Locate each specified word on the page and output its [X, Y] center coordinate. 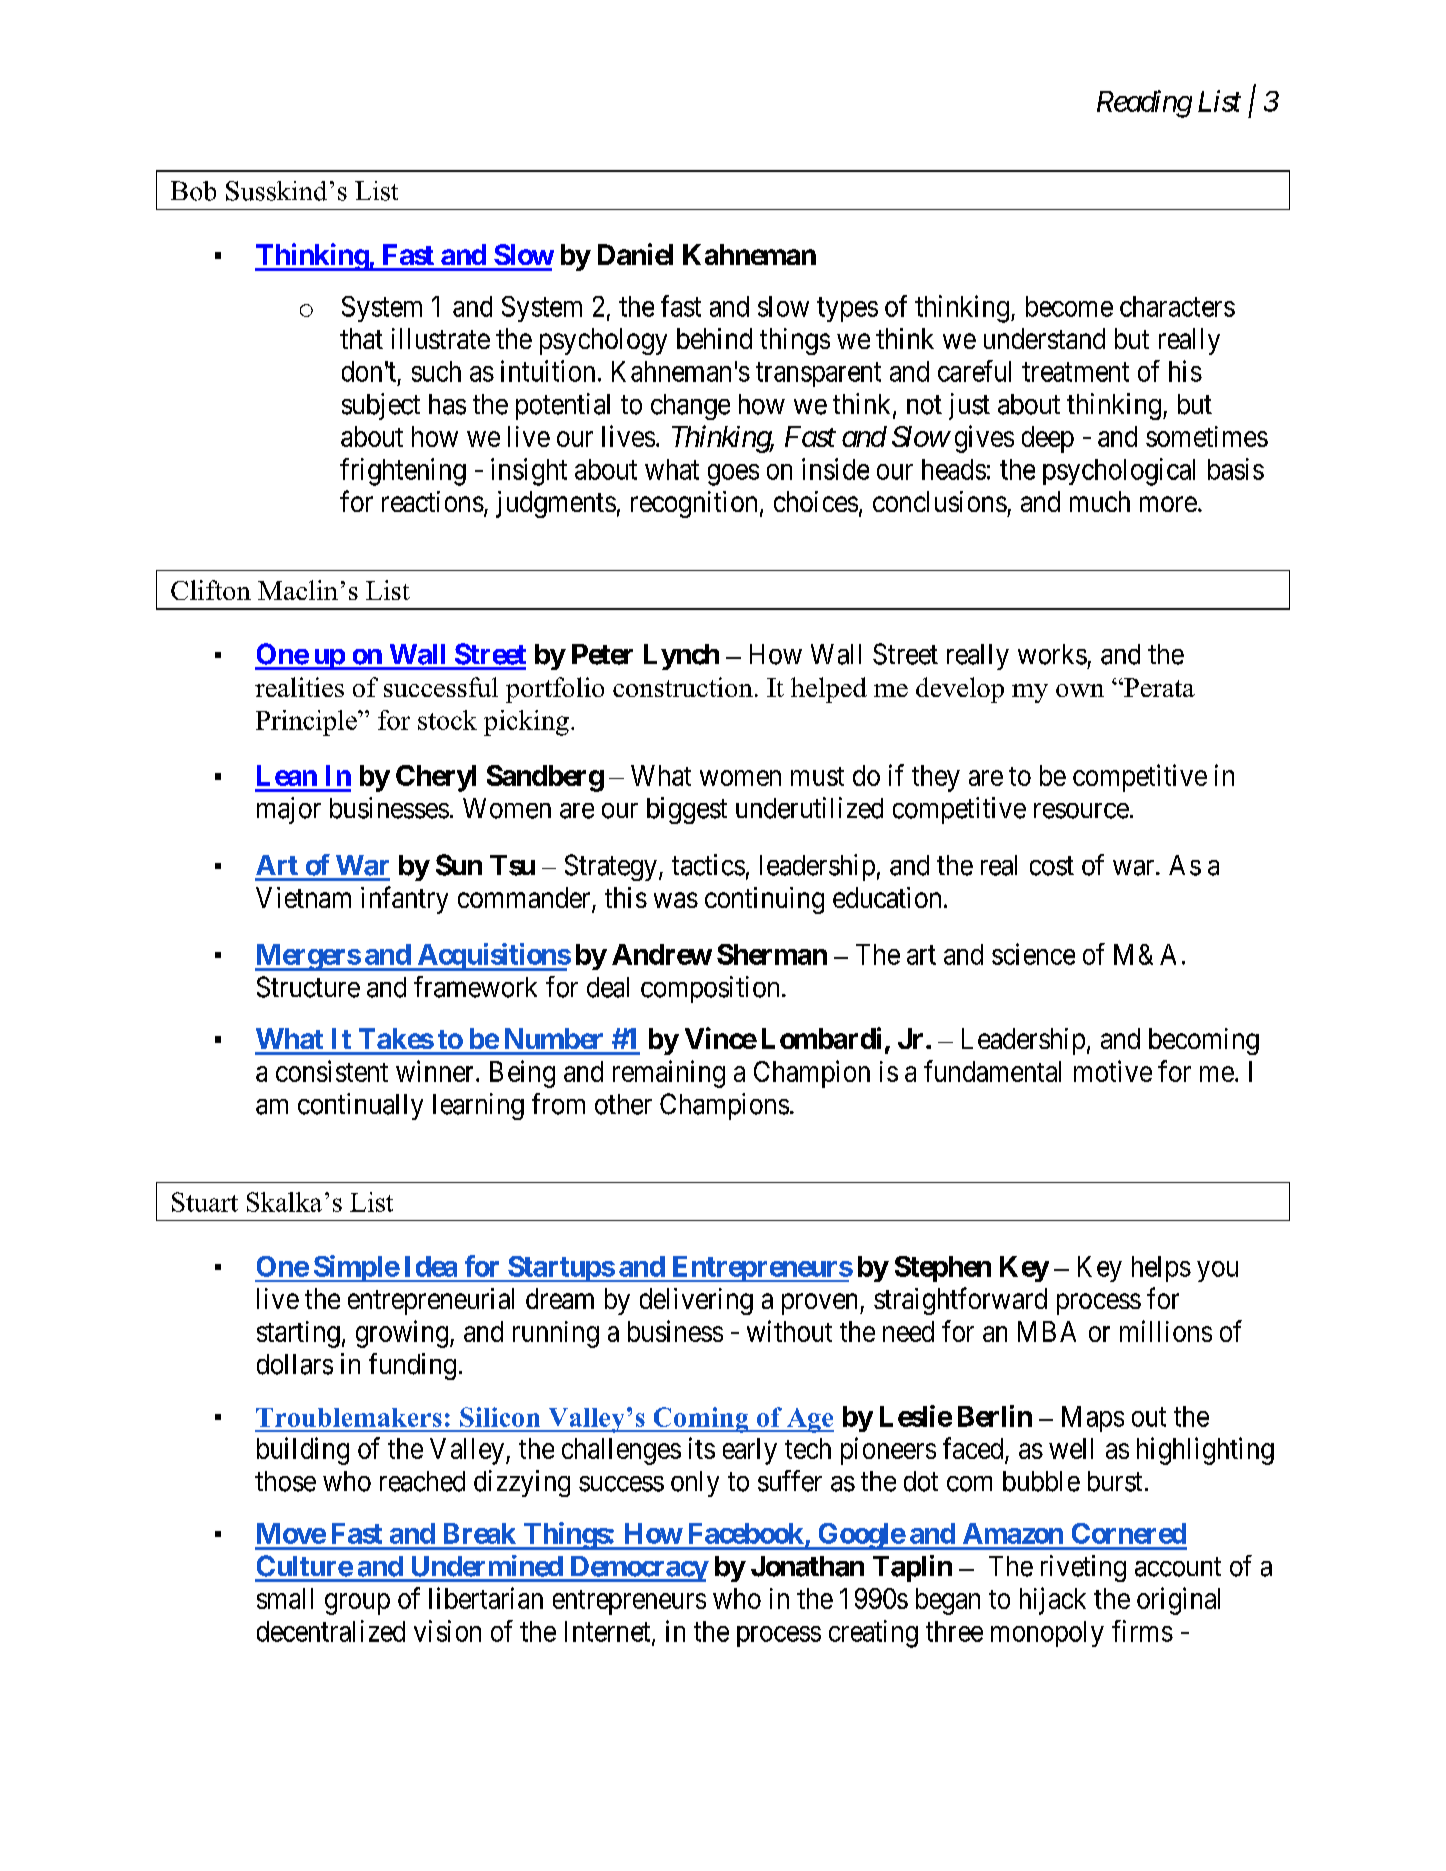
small [285, 1598]
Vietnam [303, 897]
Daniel [635, 254]
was [676, 900]
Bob [193, 191]
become [1069, 306]
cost [1052, 866]
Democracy [637, 1569]
